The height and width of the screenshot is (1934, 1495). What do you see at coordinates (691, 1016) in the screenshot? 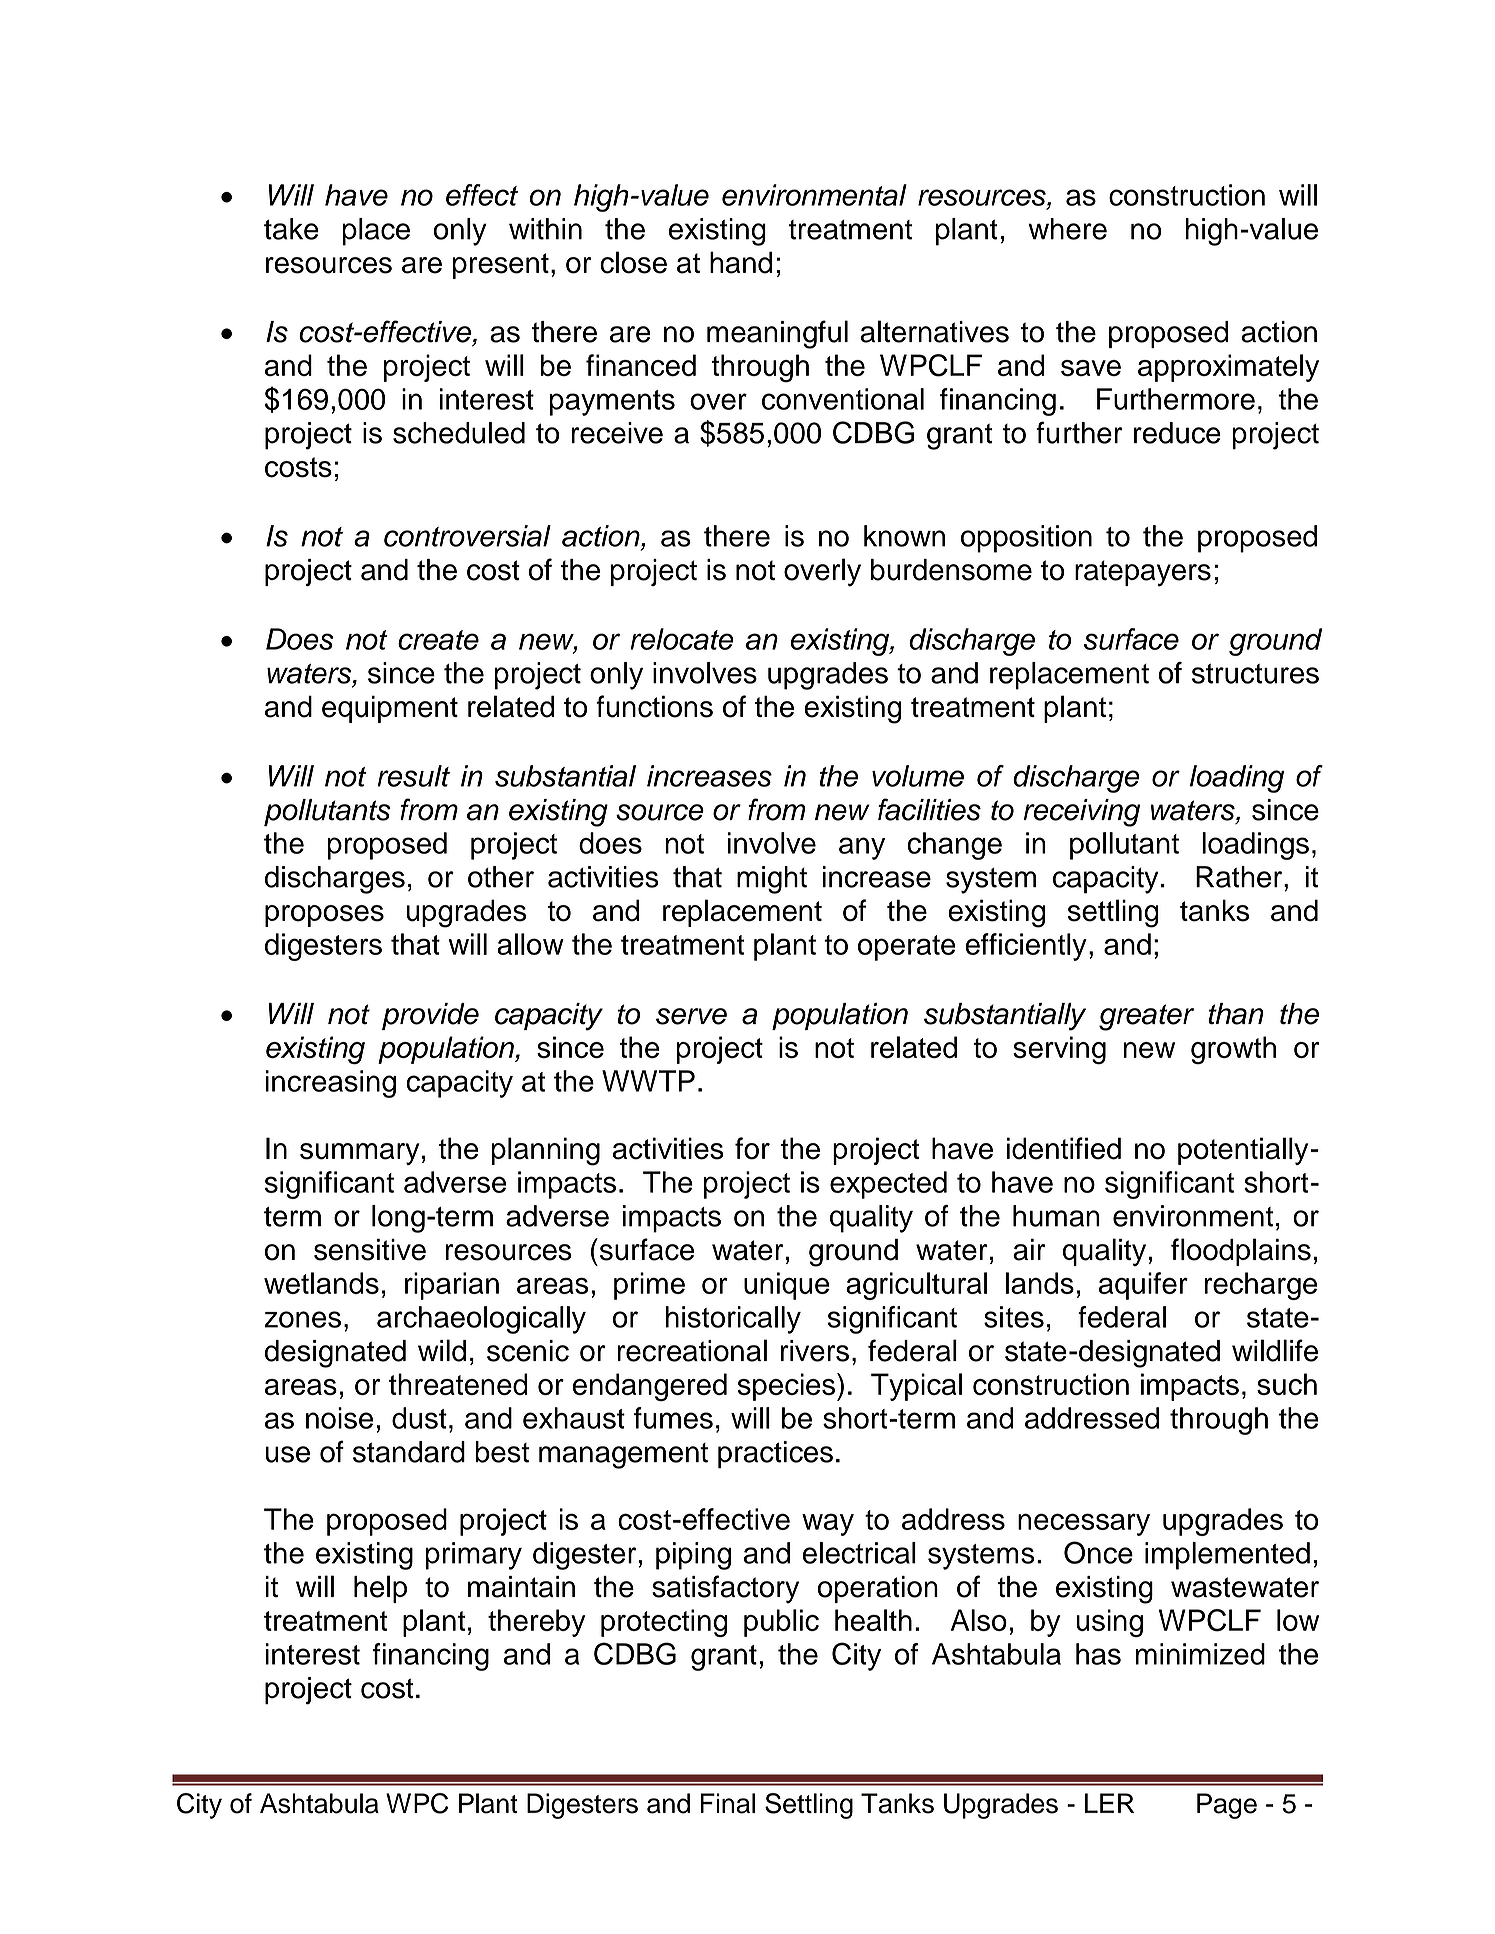
I see `serve` at bounding box center [691, 1016].
